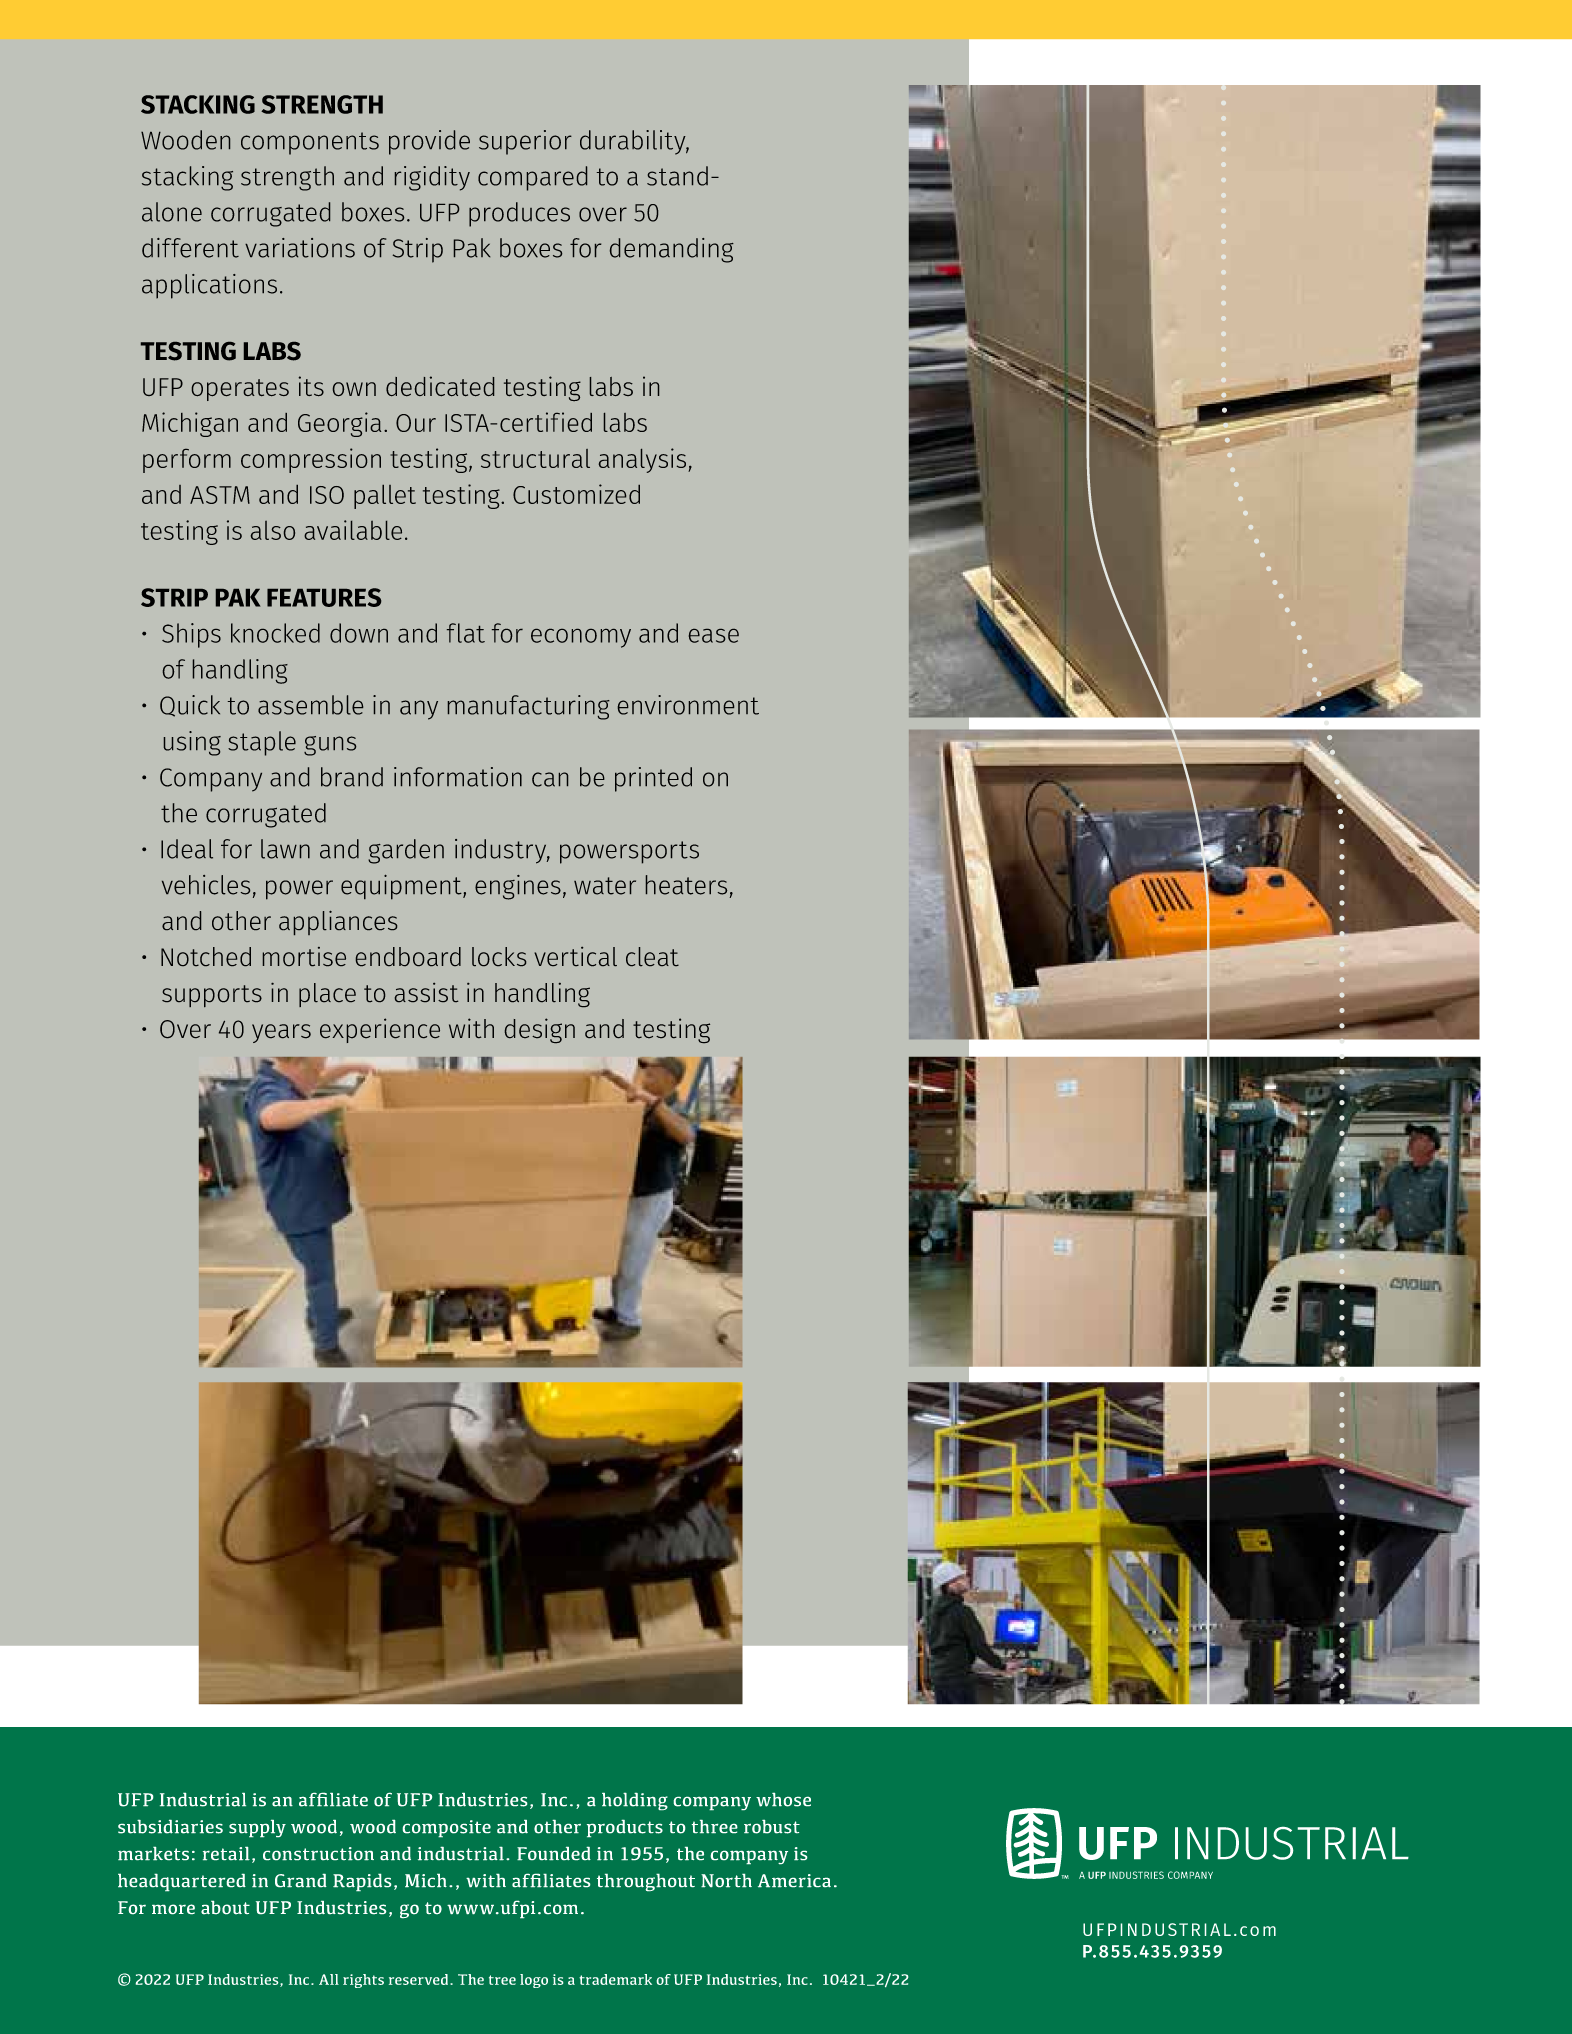  What do you see at coordinates (257, 1828) in the screenshot?
I see `supply` at bounding box center [257, 1828].
